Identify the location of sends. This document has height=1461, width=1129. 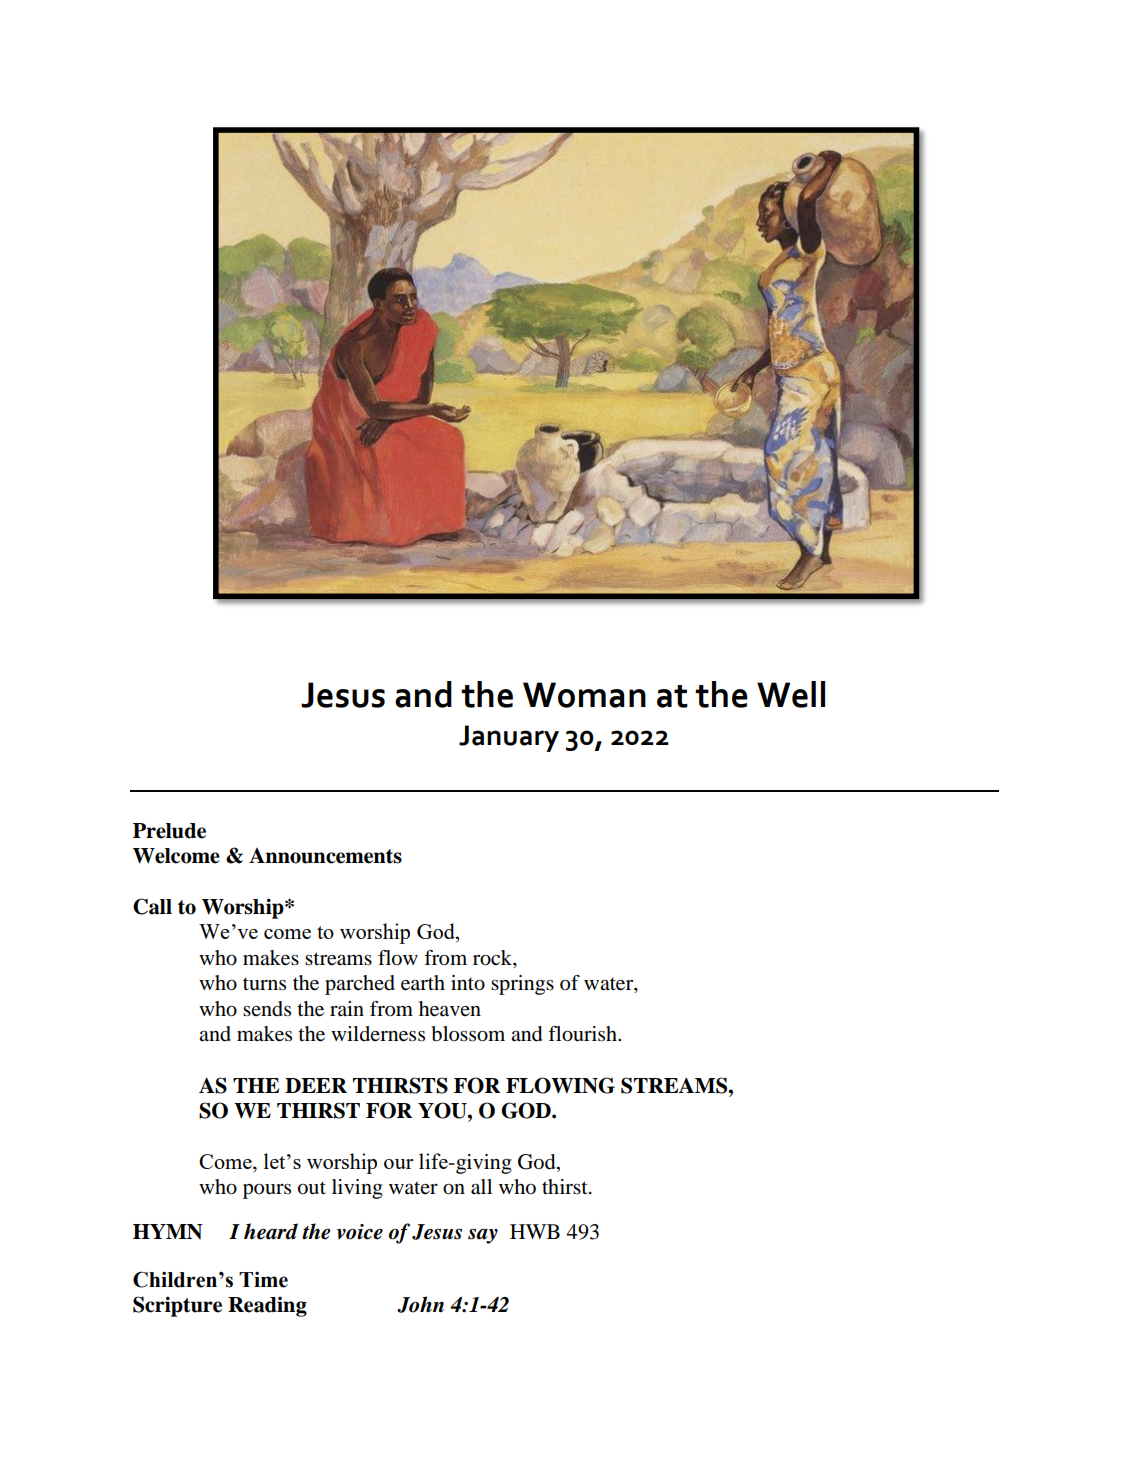
(267, 1009).
